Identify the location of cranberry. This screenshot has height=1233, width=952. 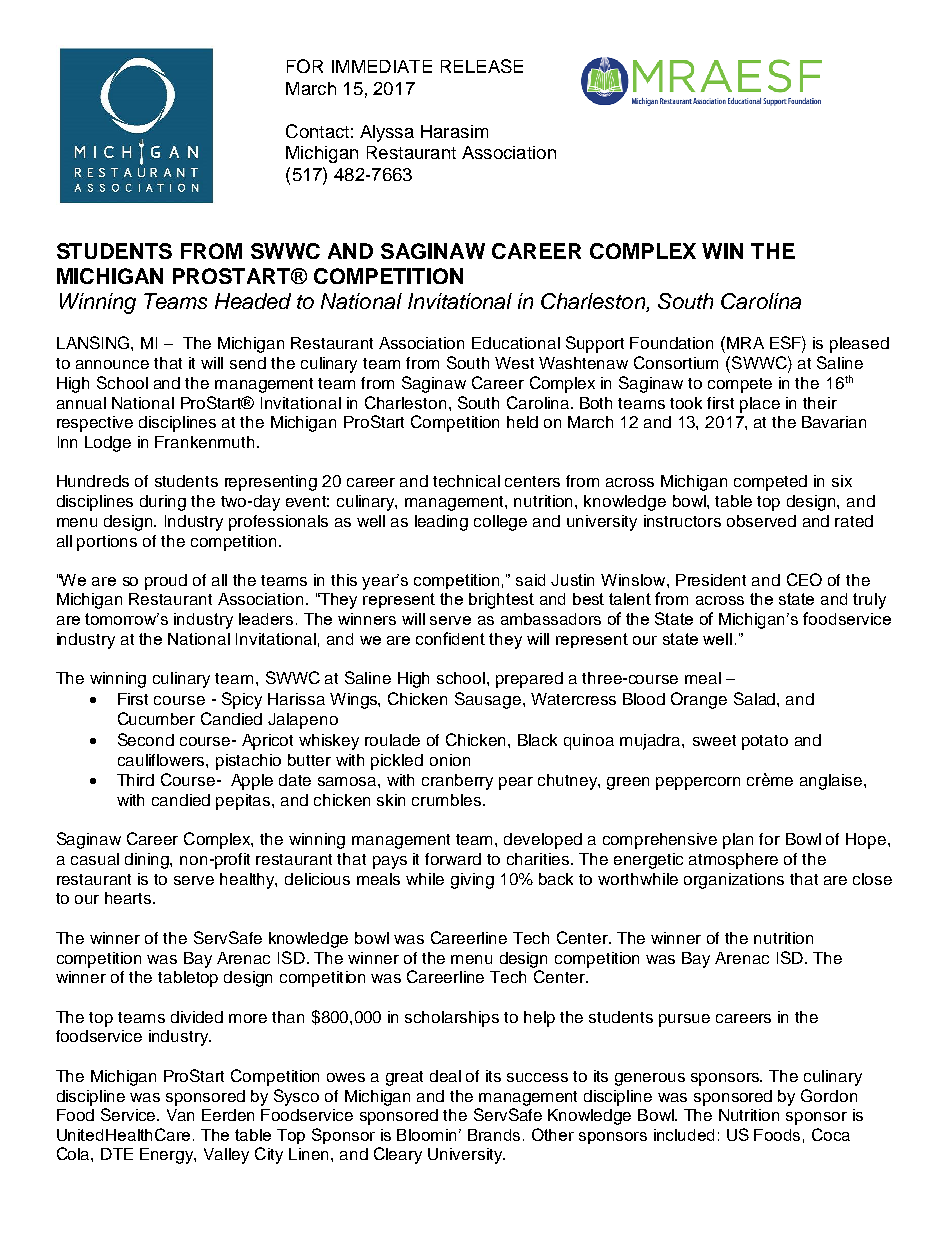
(457, 782).
